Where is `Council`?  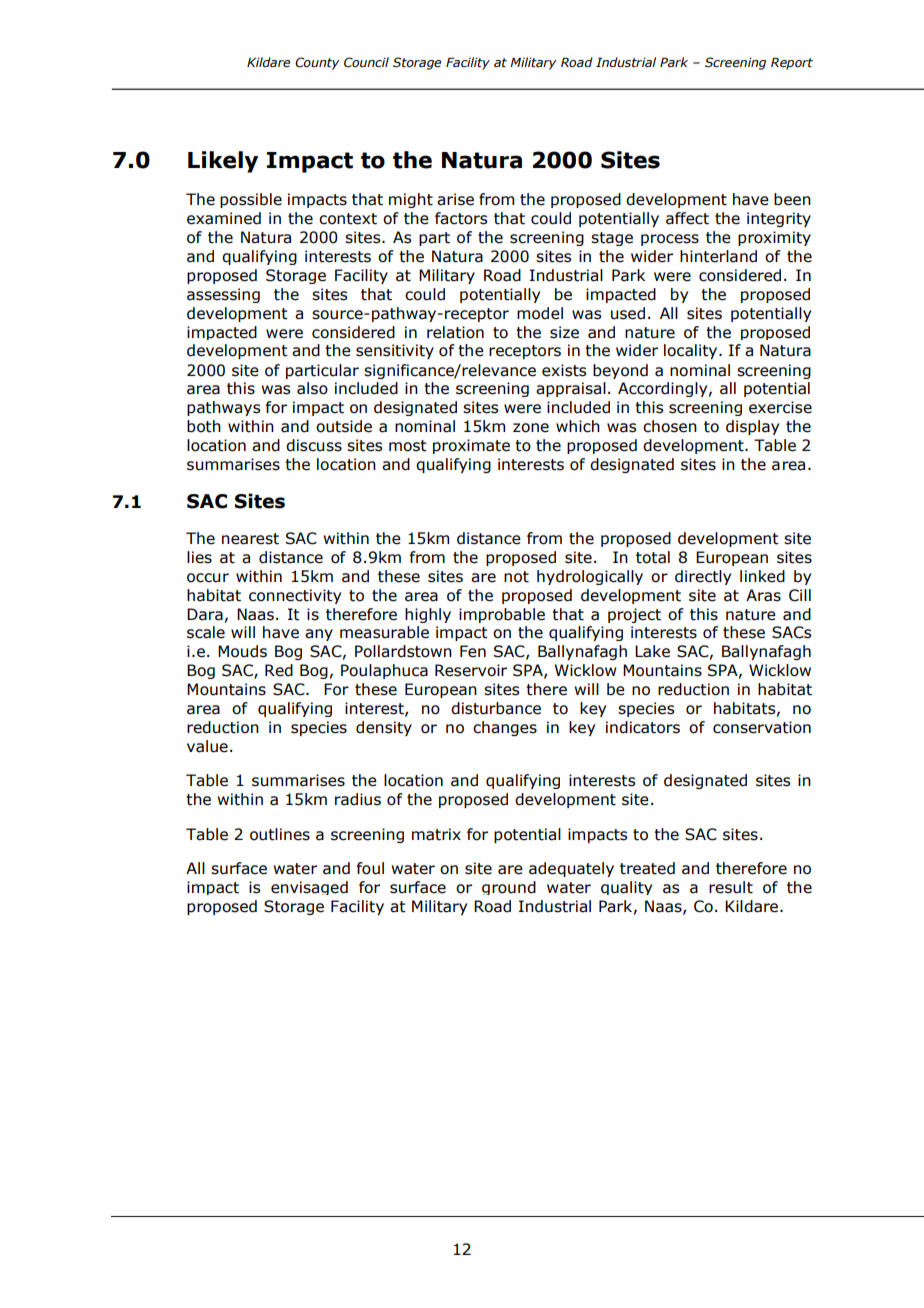
Council is located at coordinates (366, 62).
